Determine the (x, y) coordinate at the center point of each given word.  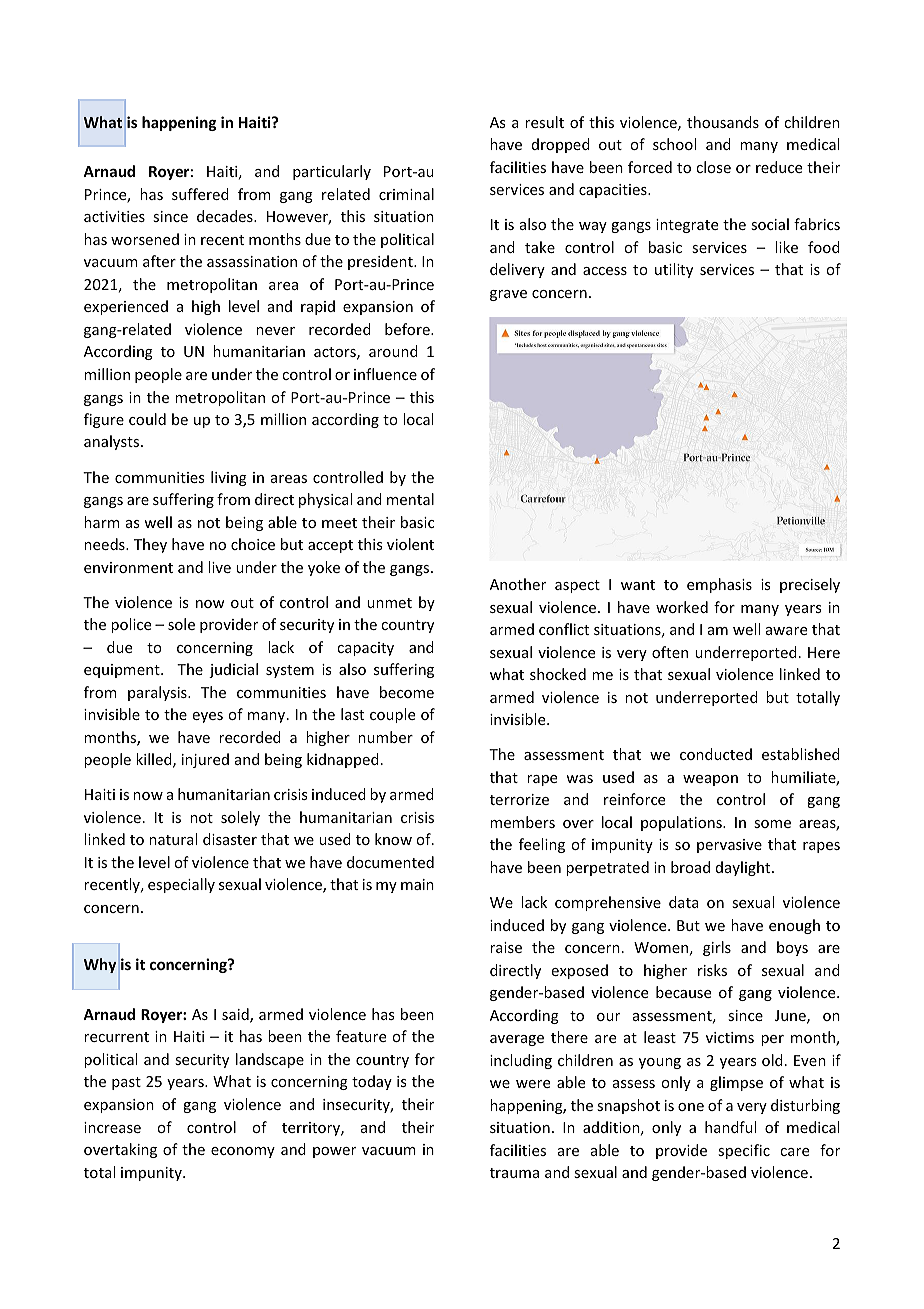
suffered (200, 194)
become (407, 692)
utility (674, 270)
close (713, 167)
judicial (233, 670)
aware (786, 631)
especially (181, 885)
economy (243, 1152)
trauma (514, 1173)
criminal (406, 194)
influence (385, 374)
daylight (744, 868)
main (417, 884)
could (147, 419)
